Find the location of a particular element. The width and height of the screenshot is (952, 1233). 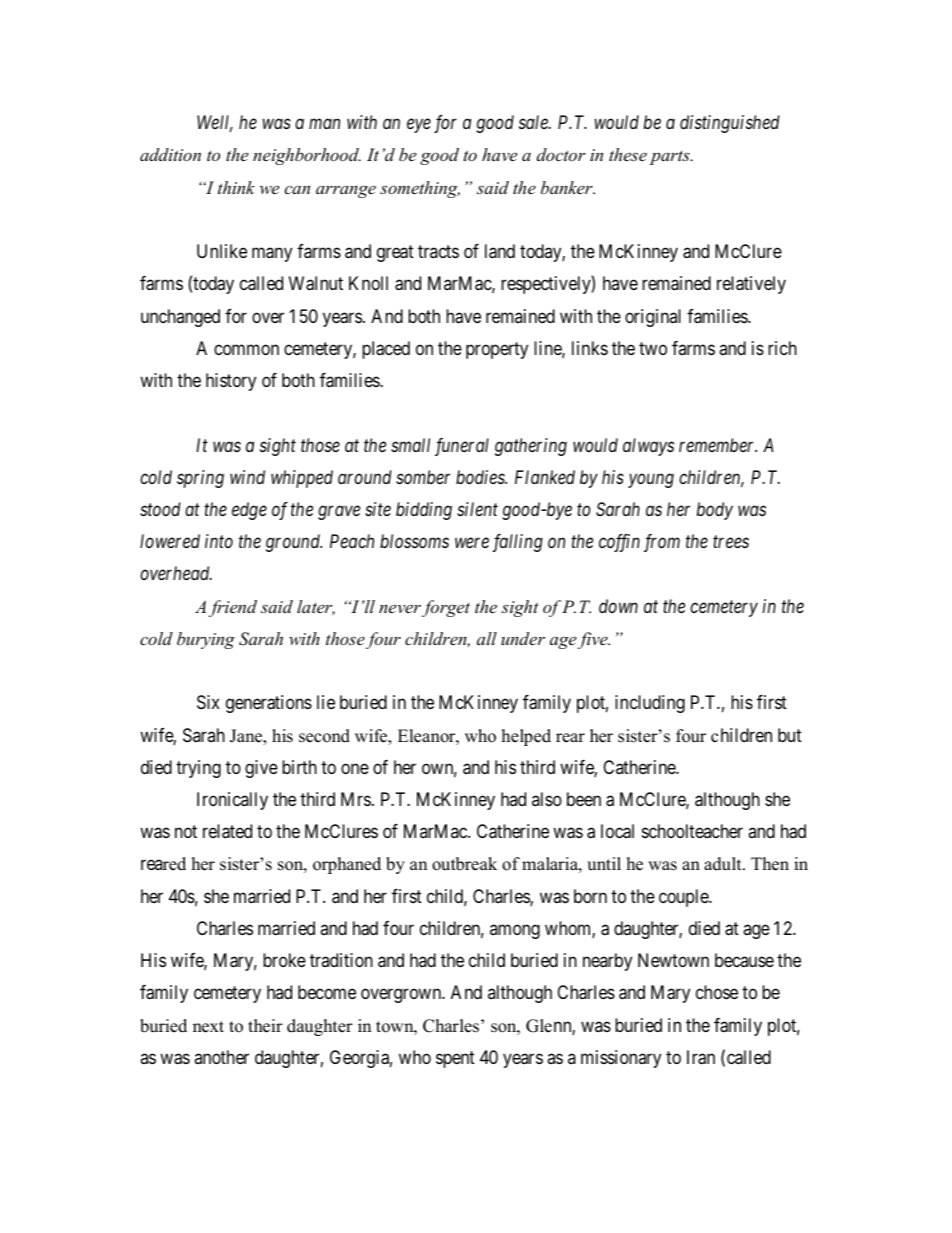

adult is located at coordinates (724, 864).
